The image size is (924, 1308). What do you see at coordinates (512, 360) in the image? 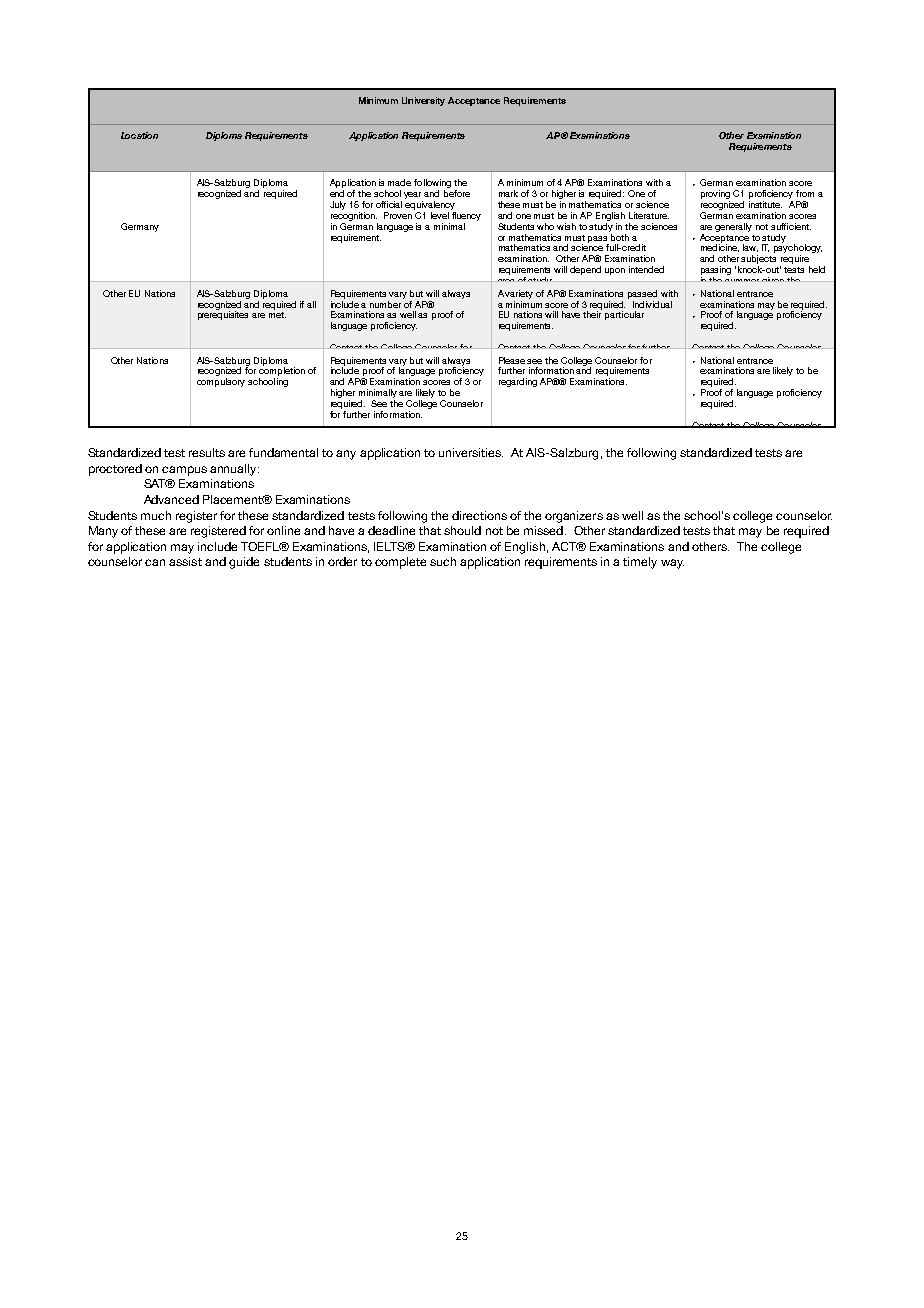
I see `Please` at bounding box center [512, 360].
